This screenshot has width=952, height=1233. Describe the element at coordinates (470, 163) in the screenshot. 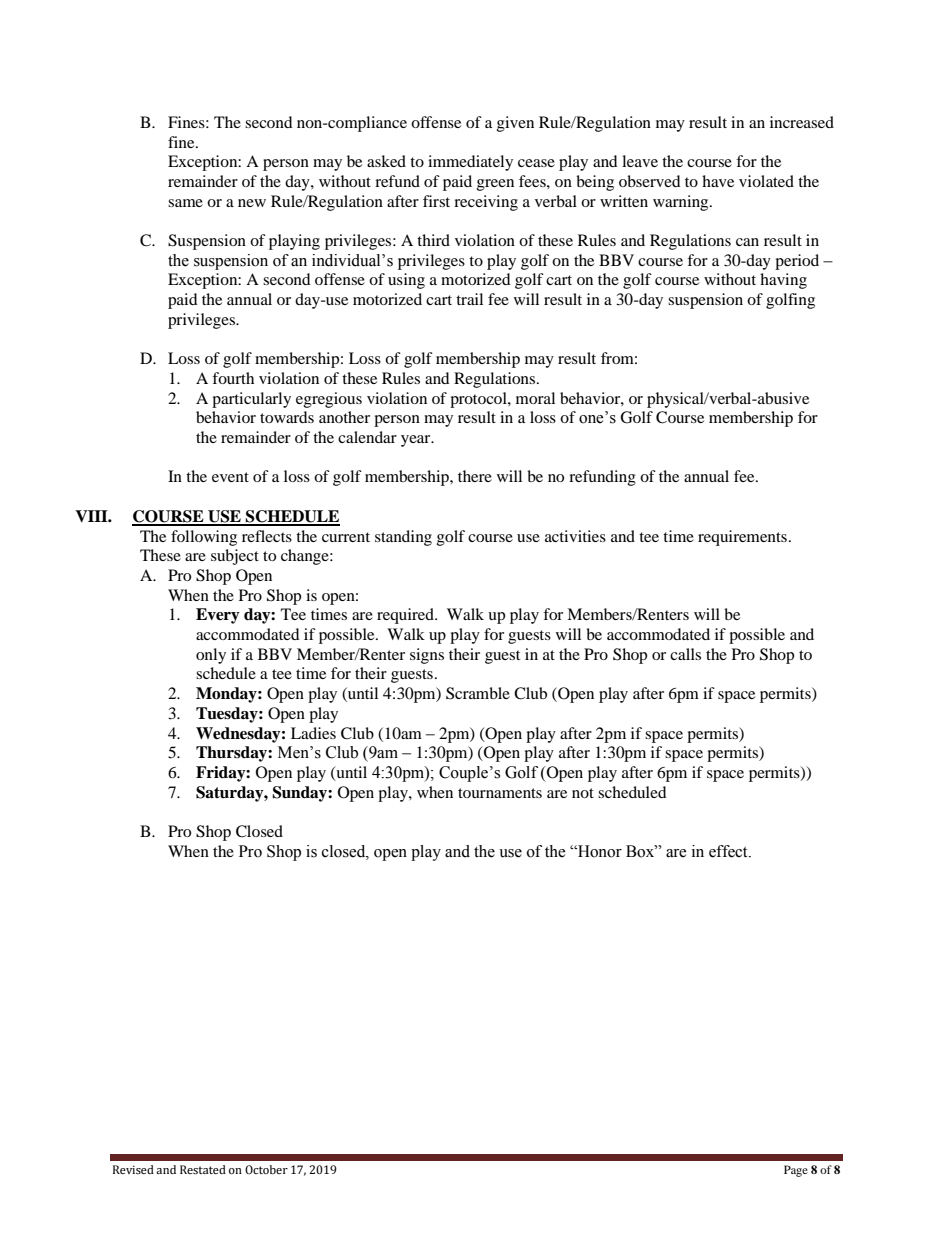

I see `immediately` at that location.
